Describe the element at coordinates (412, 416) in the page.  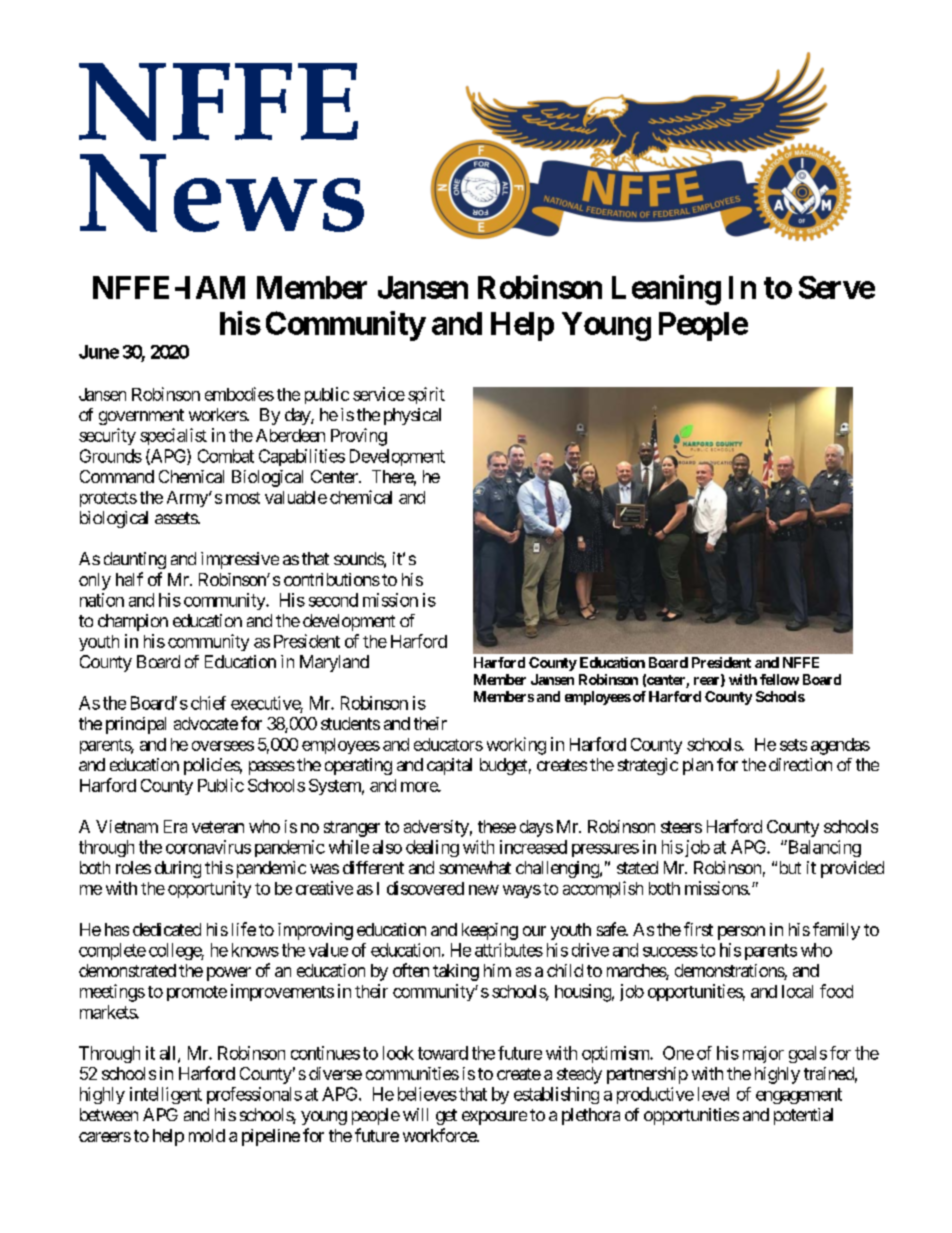
I see `physical` at that location.
